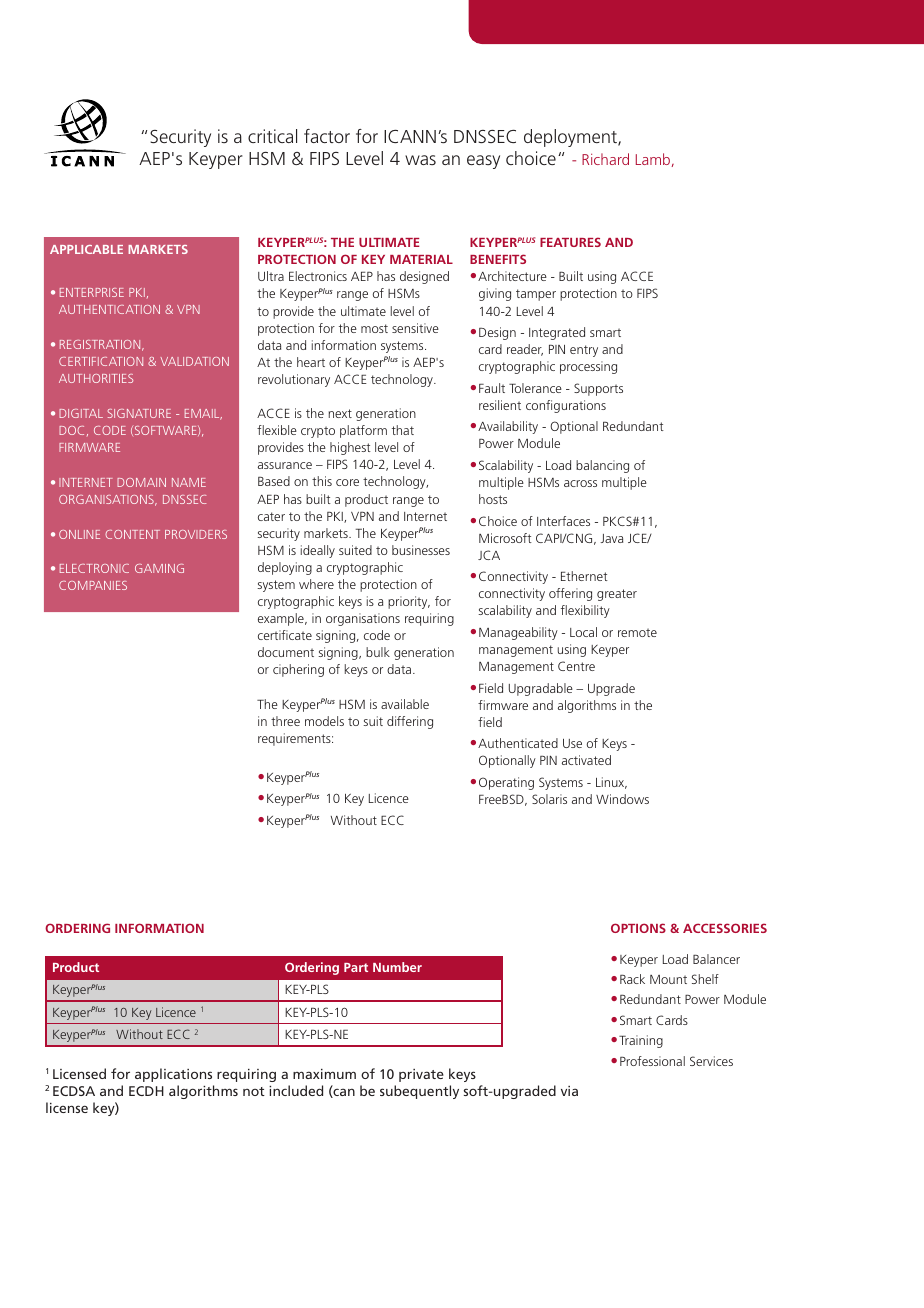 This screenshot has width=924, height=1308. Describe the element at coordinates (272, 136) in the screenshot. I see `critical` at that location.
